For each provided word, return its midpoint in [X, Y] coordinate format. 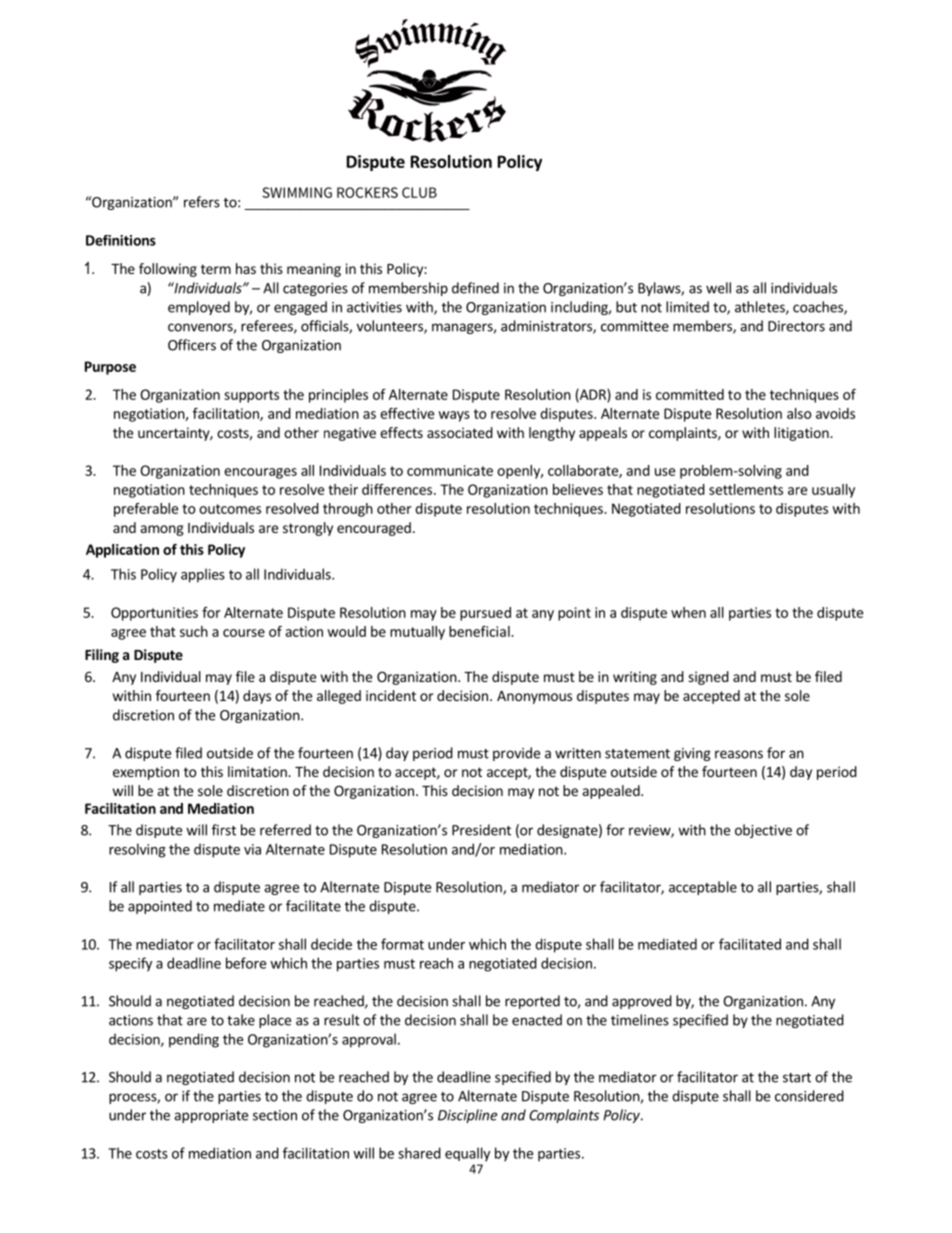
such [194, 631]
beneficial [480, 631]
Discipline [467, 1116]
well [718, 288]
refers [202, 202]
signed [708, 678]
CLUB [419, 192]
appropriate [211, 1116]
